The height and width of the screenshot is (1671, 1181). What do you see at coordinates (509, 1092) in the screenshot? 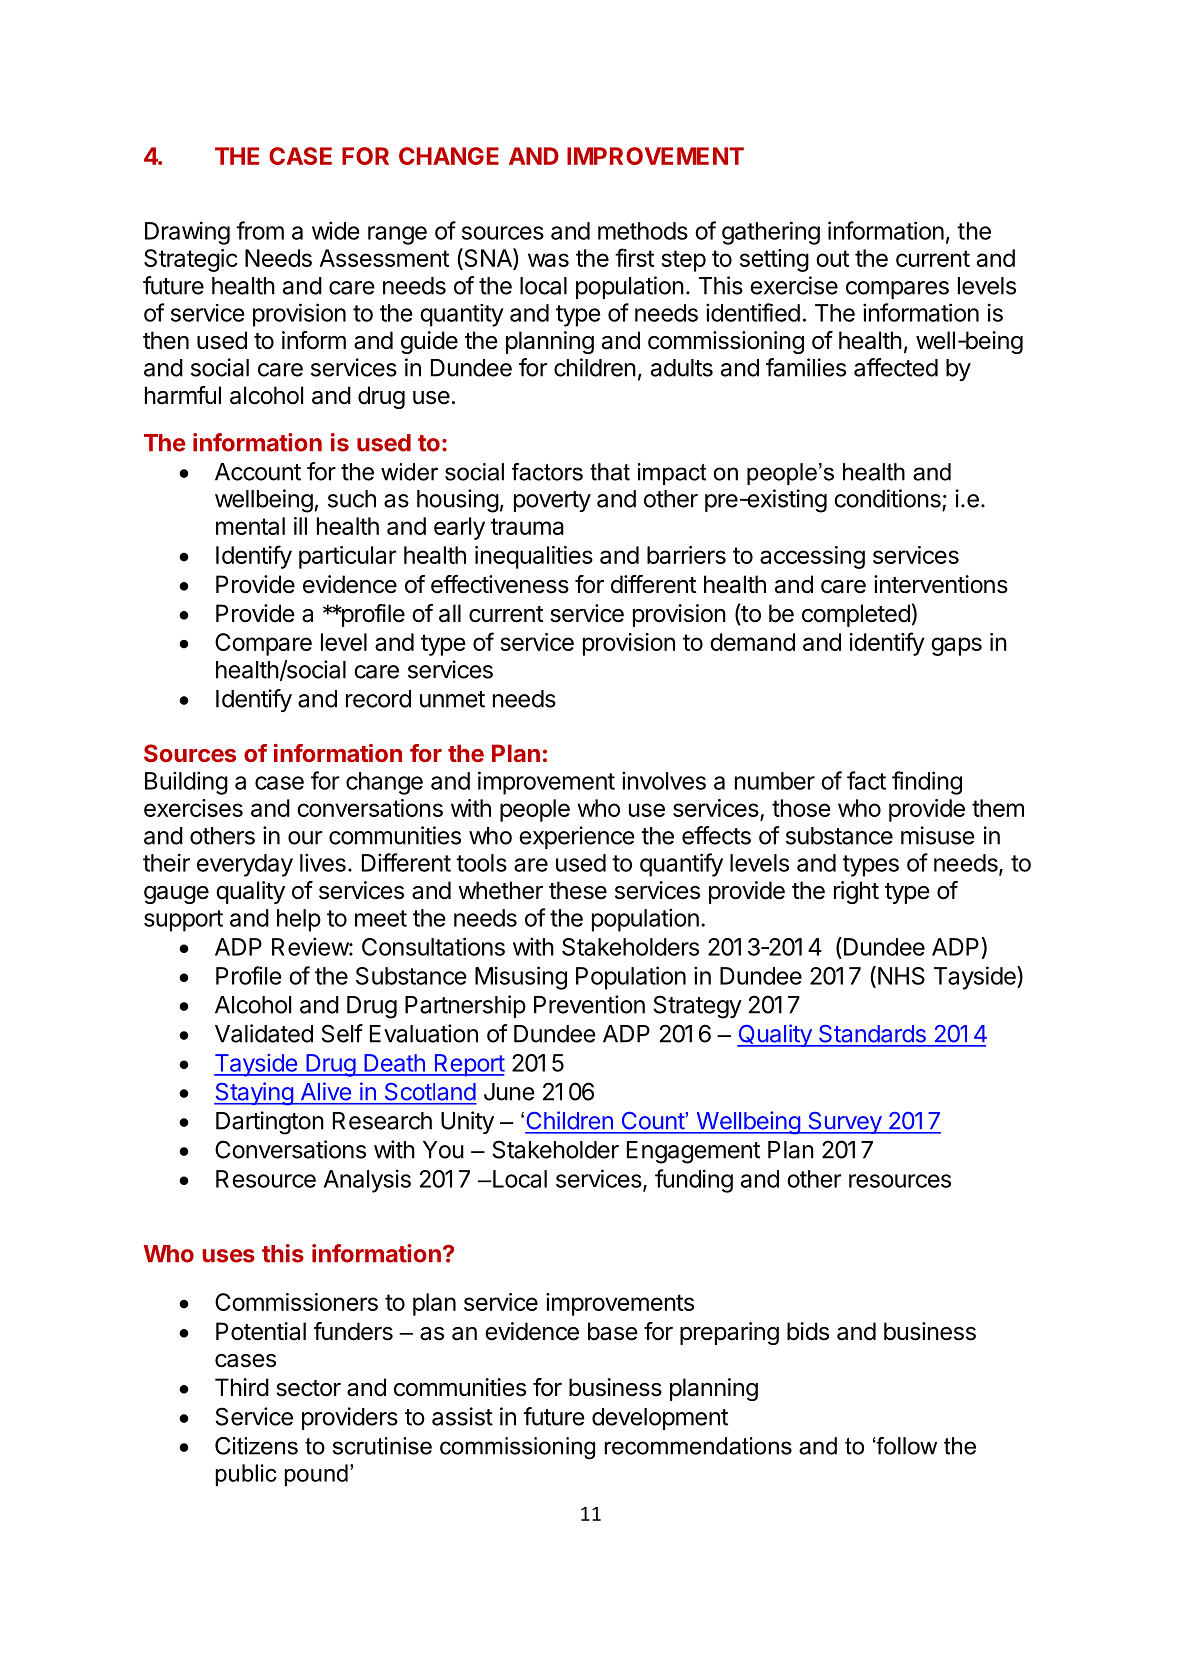
I see `June` at bounding box center [509, 1092].
